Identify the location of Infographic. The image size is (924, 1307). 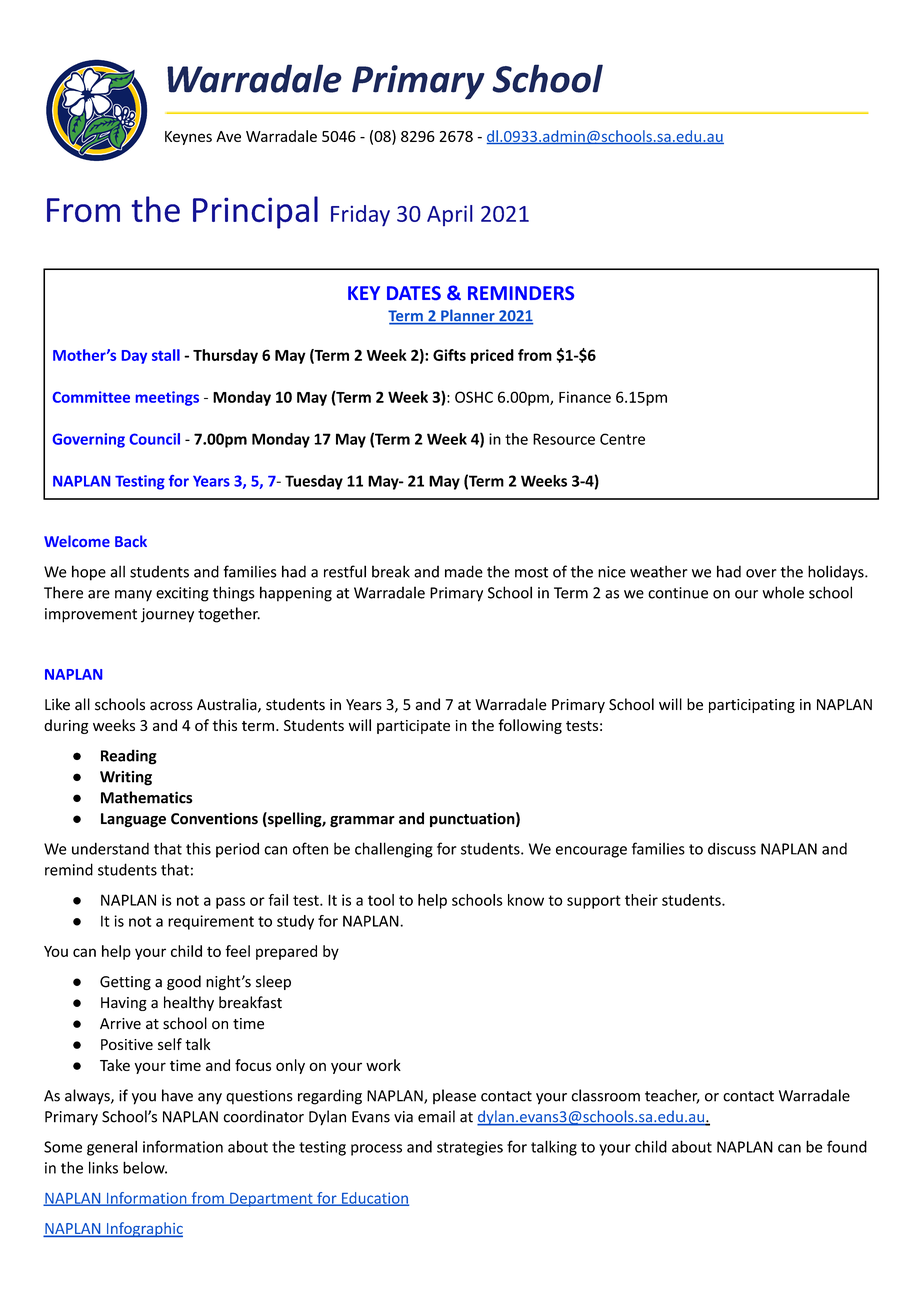
(143, 1229).
